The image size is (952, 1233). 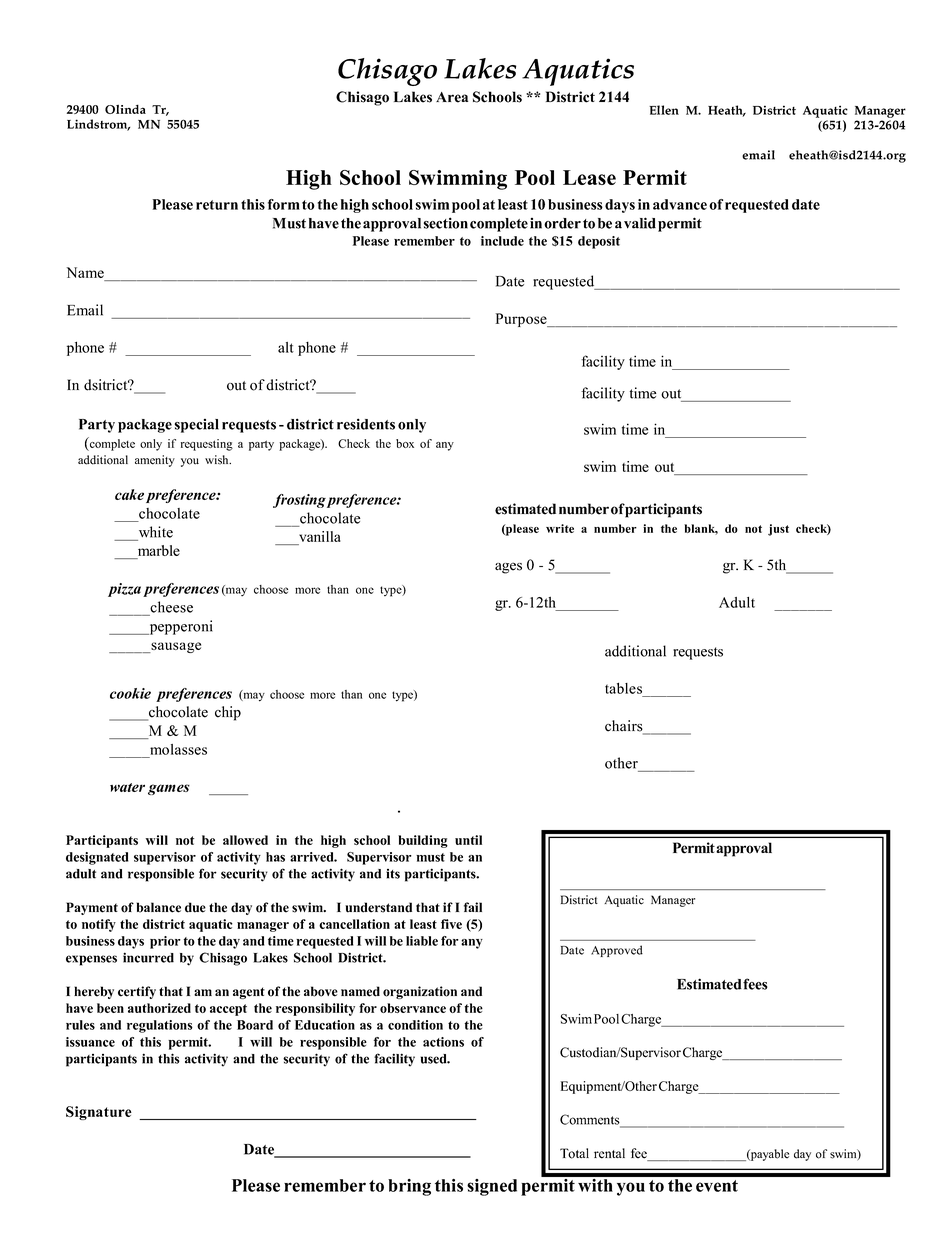 I want to click on box, so click(x=405, y=443).
